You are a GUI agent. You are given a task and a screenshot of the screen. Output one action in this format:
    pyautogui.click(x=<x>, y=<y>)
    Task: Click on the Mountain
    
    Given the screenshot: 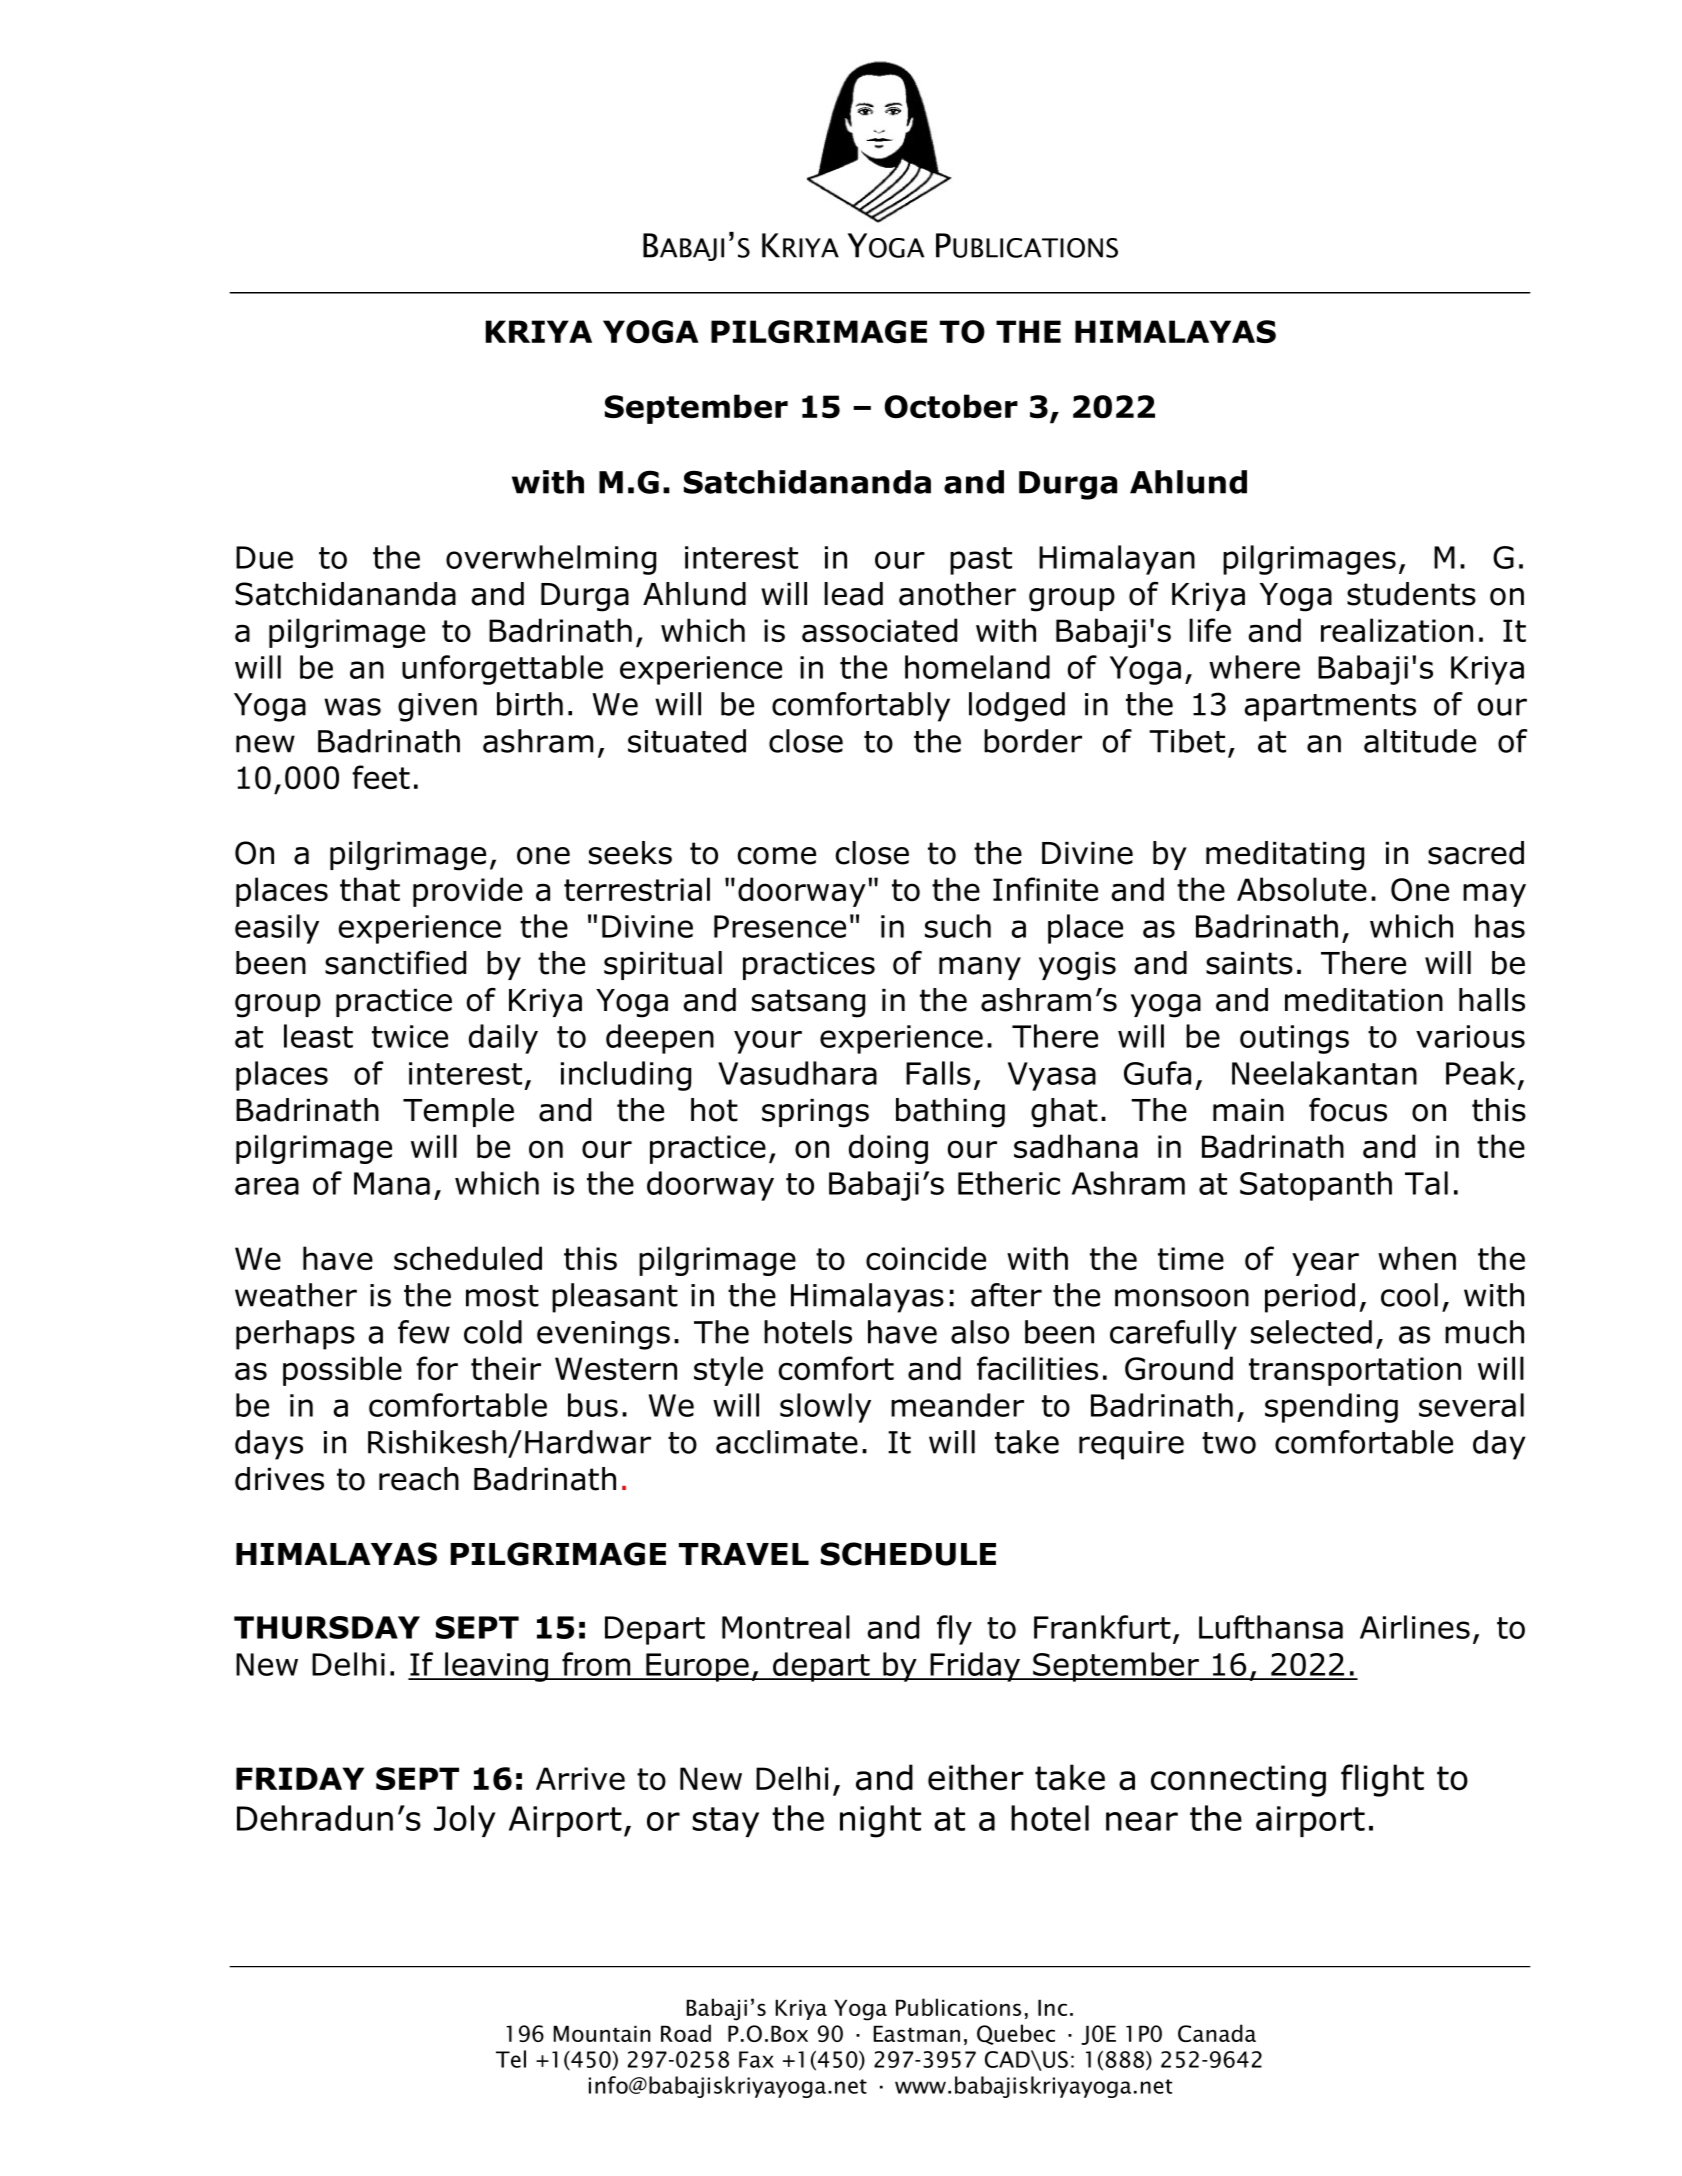 What is the action you would take?
    pyautogui.click(x=602, y=2033)
